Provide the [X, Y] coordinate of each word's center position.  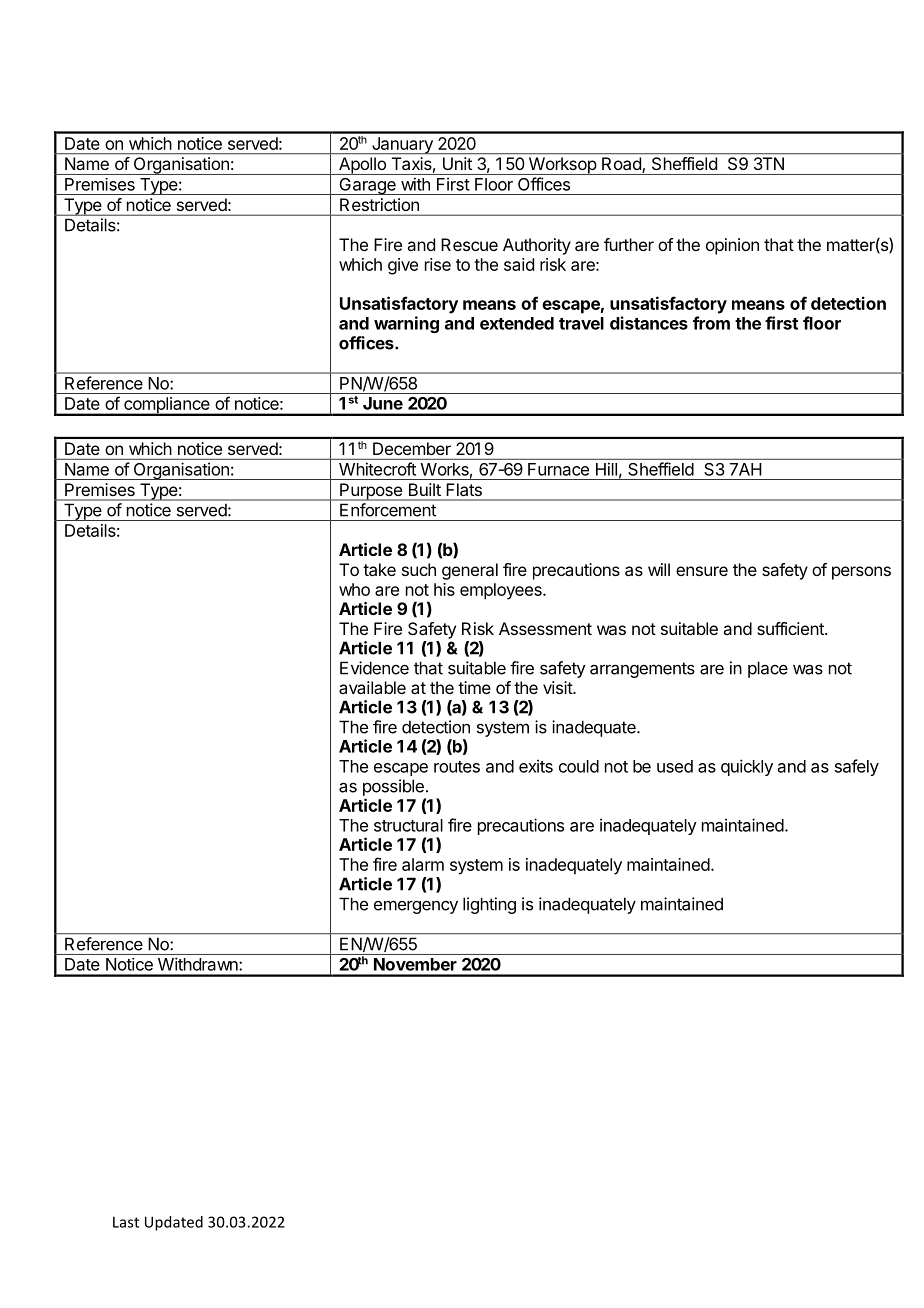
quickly [747, 767]
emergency [416, 907]
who [354, 589]
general [470, 571]
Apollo [362, 166]
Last [126, 1222]
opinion [732, 246]
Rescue [469, 244]
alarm [423, 864]
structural [408, 825]
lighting [489, 905]
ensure [702, 571]
